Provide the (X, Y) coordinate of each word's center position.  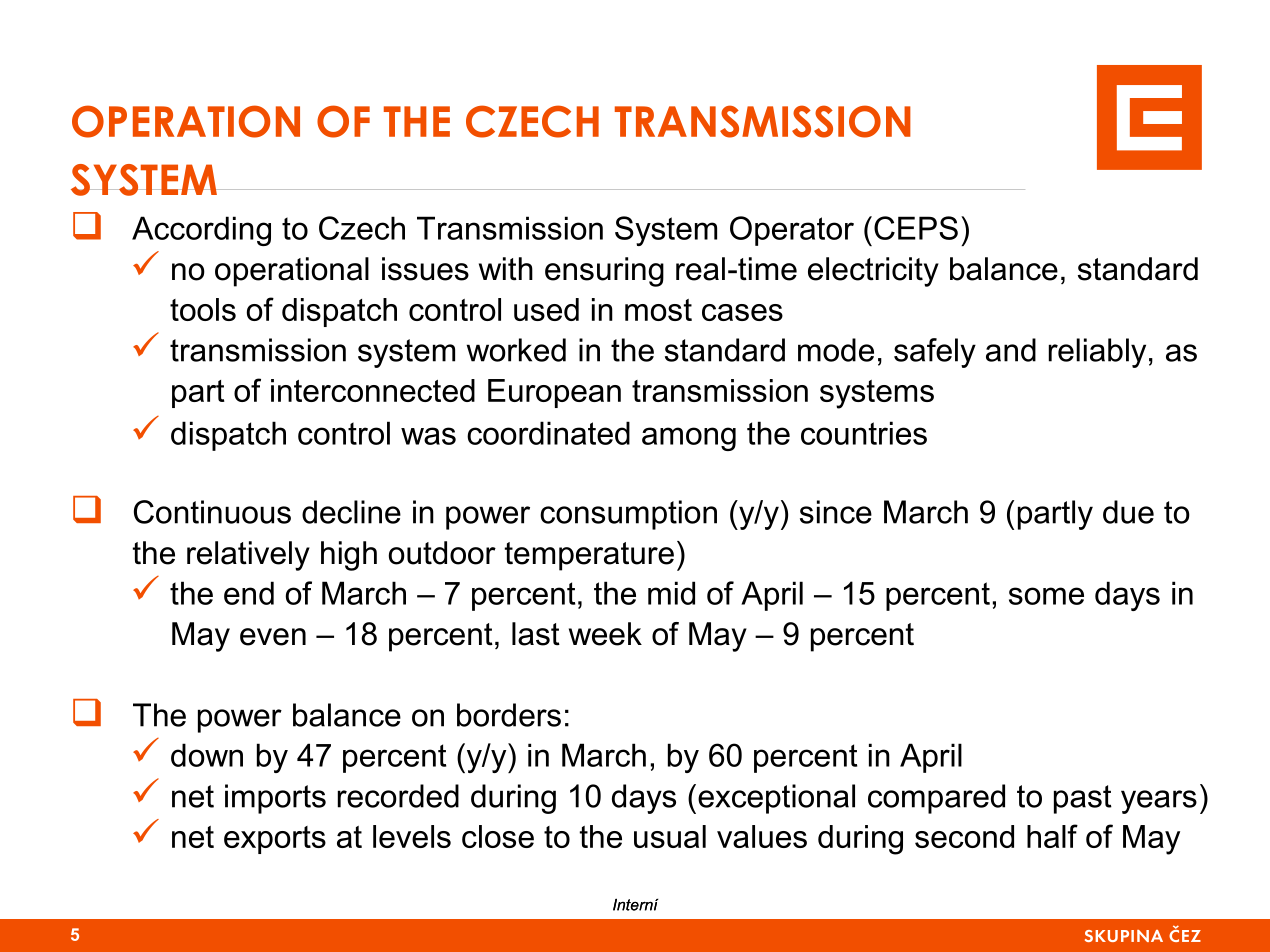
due (1128, 512)
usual (670, 836)
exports (275, 840)
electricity (873, 272)
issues (425, 269)
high (349, 556)
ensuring (604, 272)
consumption (628, 515)
